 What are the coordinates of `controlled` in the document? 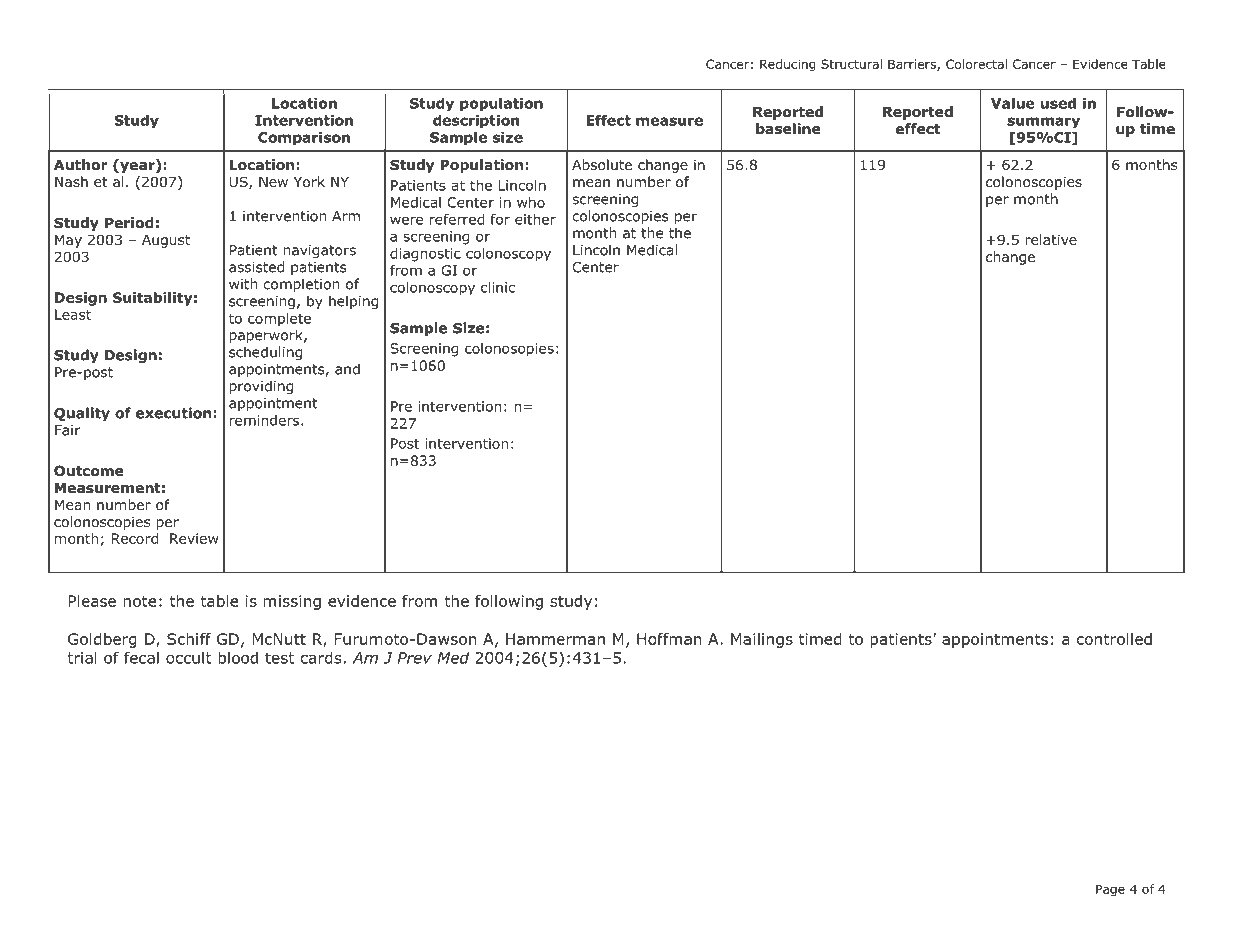 It's located at (1114, 639).
